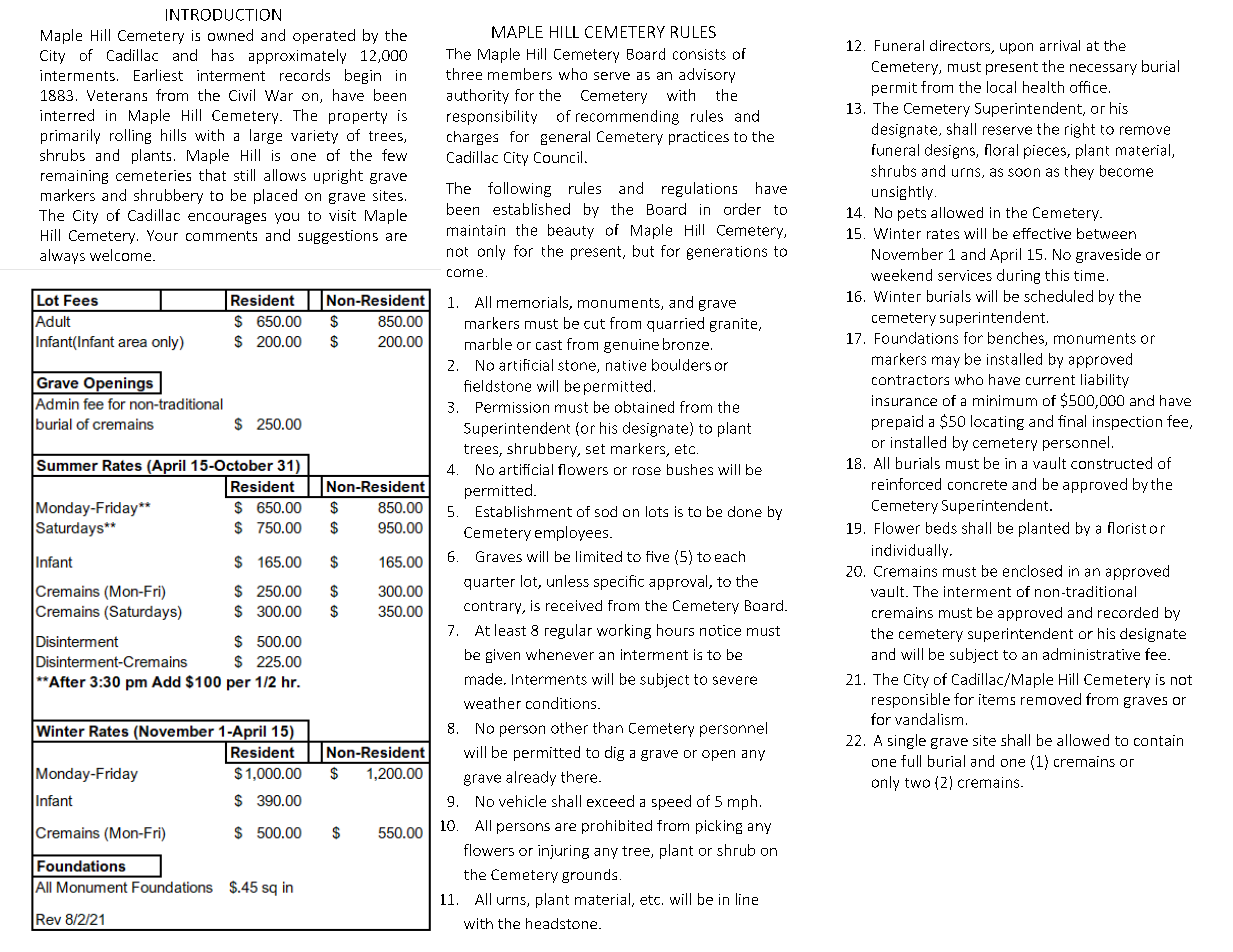  I want to click on upon, so click(1016, 48).
